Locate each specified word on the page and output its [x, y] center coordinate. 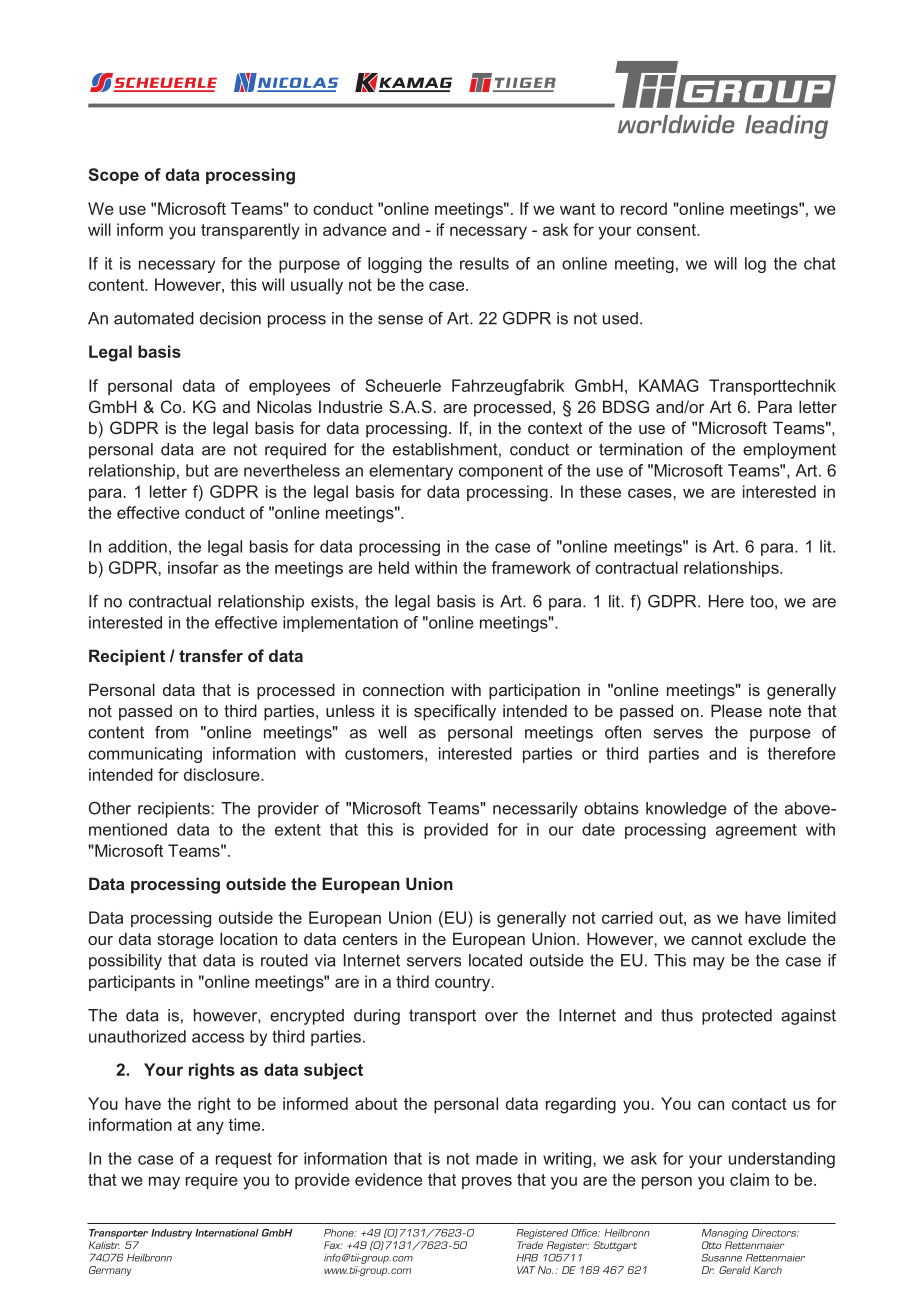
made [497, 1158]
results [484, 263]
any [210, 1128]
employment [789, 451]
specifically [455, 712]
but [197, 470]
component [501, 472]
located [495, 960]
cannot [716, 939]
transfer [211, 655]
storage [185, 941]
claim [749, 1179]
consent [667, 230]
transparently [250, 231]
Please [736, 710]
